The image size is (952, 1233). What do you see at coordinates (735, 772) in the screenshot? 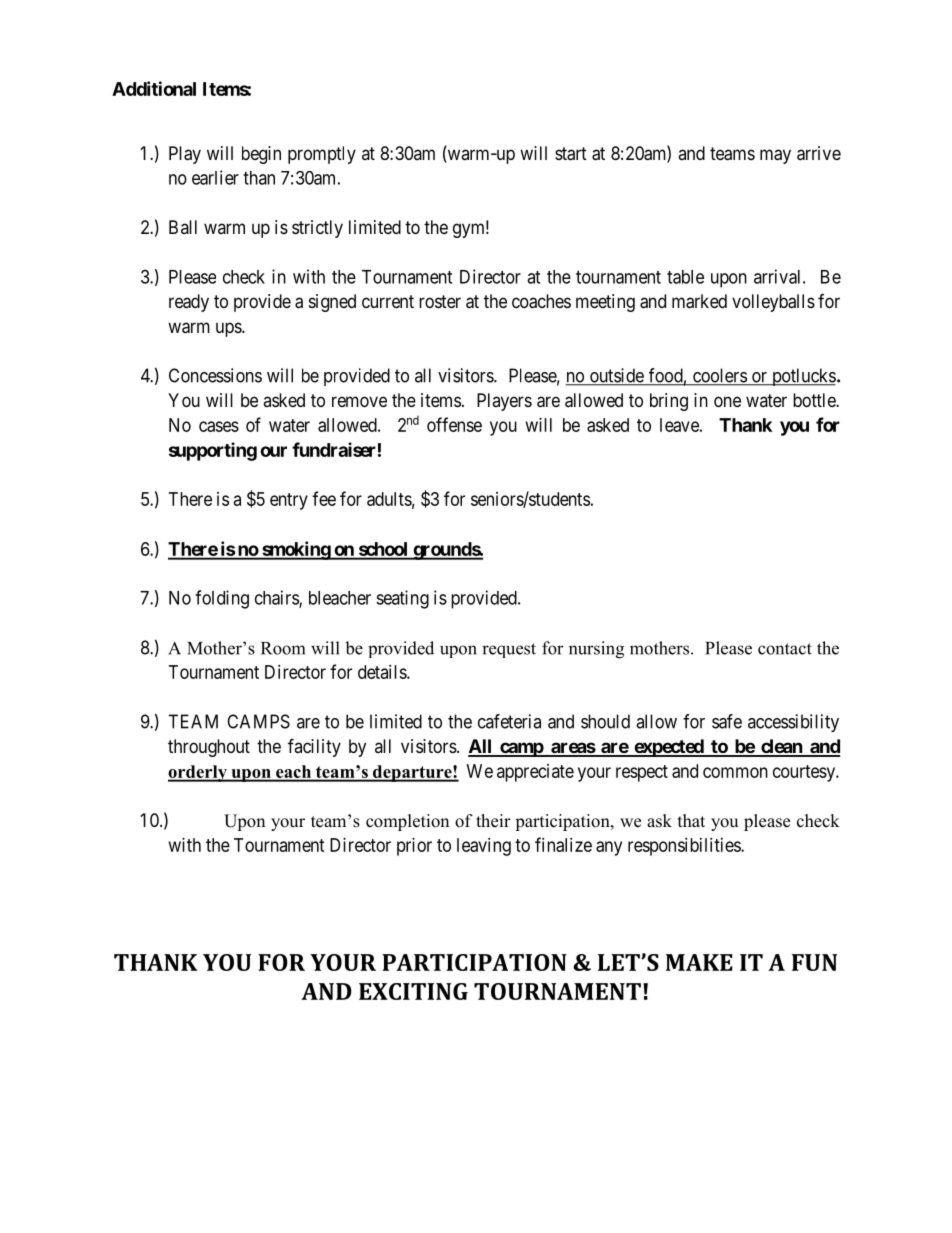
I see `common` at bounding box center [735, 772].
